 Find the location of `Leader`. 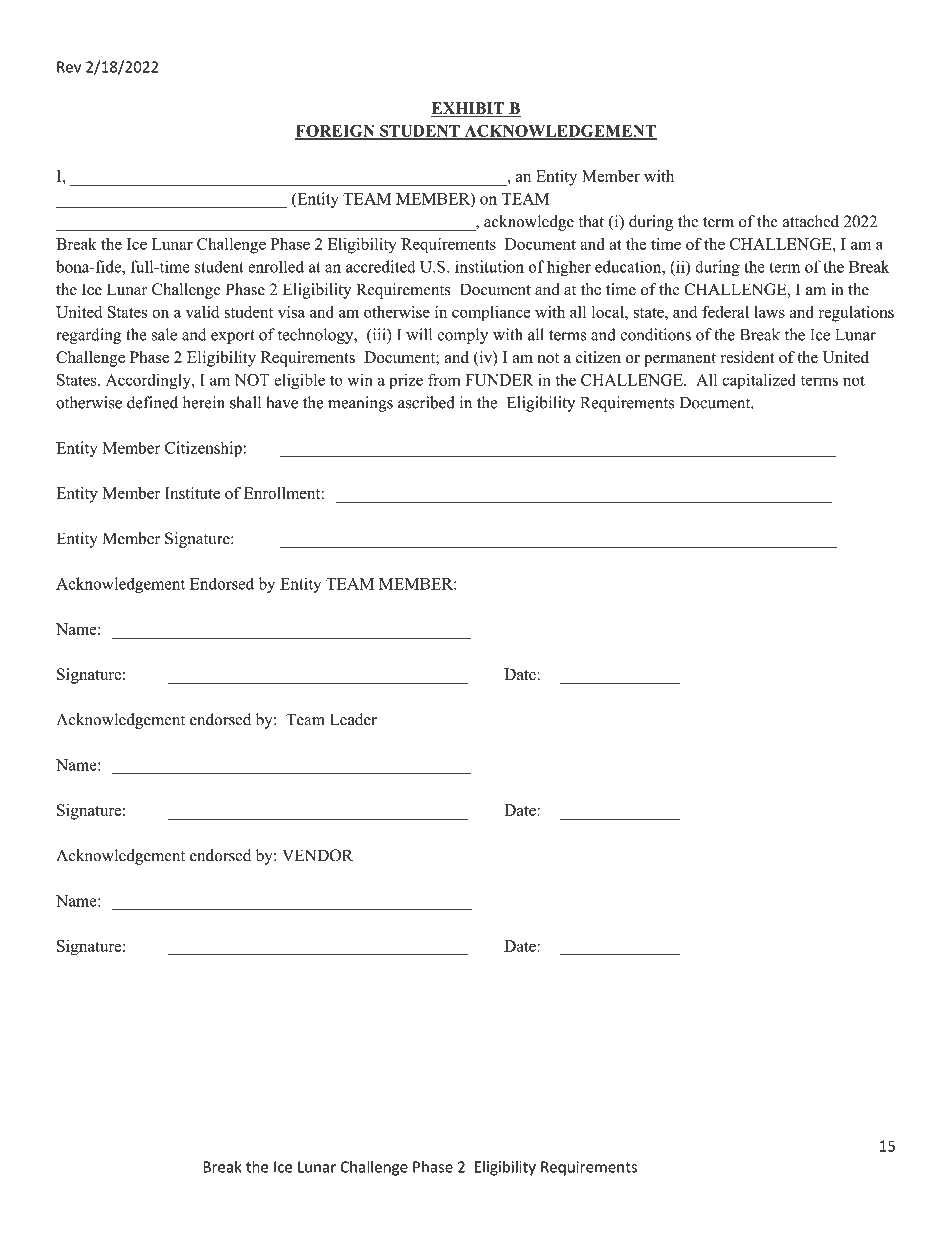

Leader is located at coordinates (353, 719).
